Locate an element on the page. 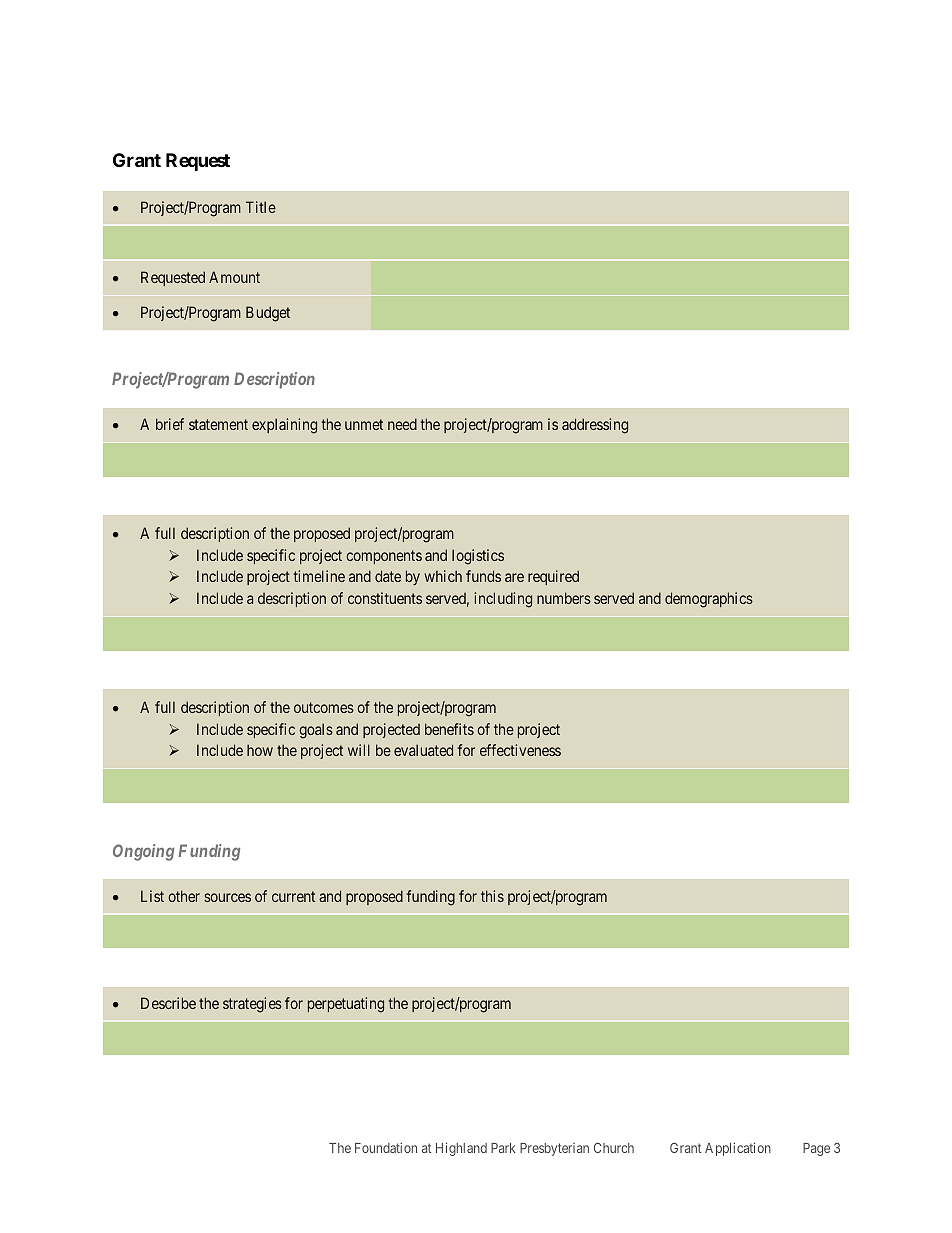 The width and height of the image is (952, 1233). Budget is located at coordinates (268, 314).
